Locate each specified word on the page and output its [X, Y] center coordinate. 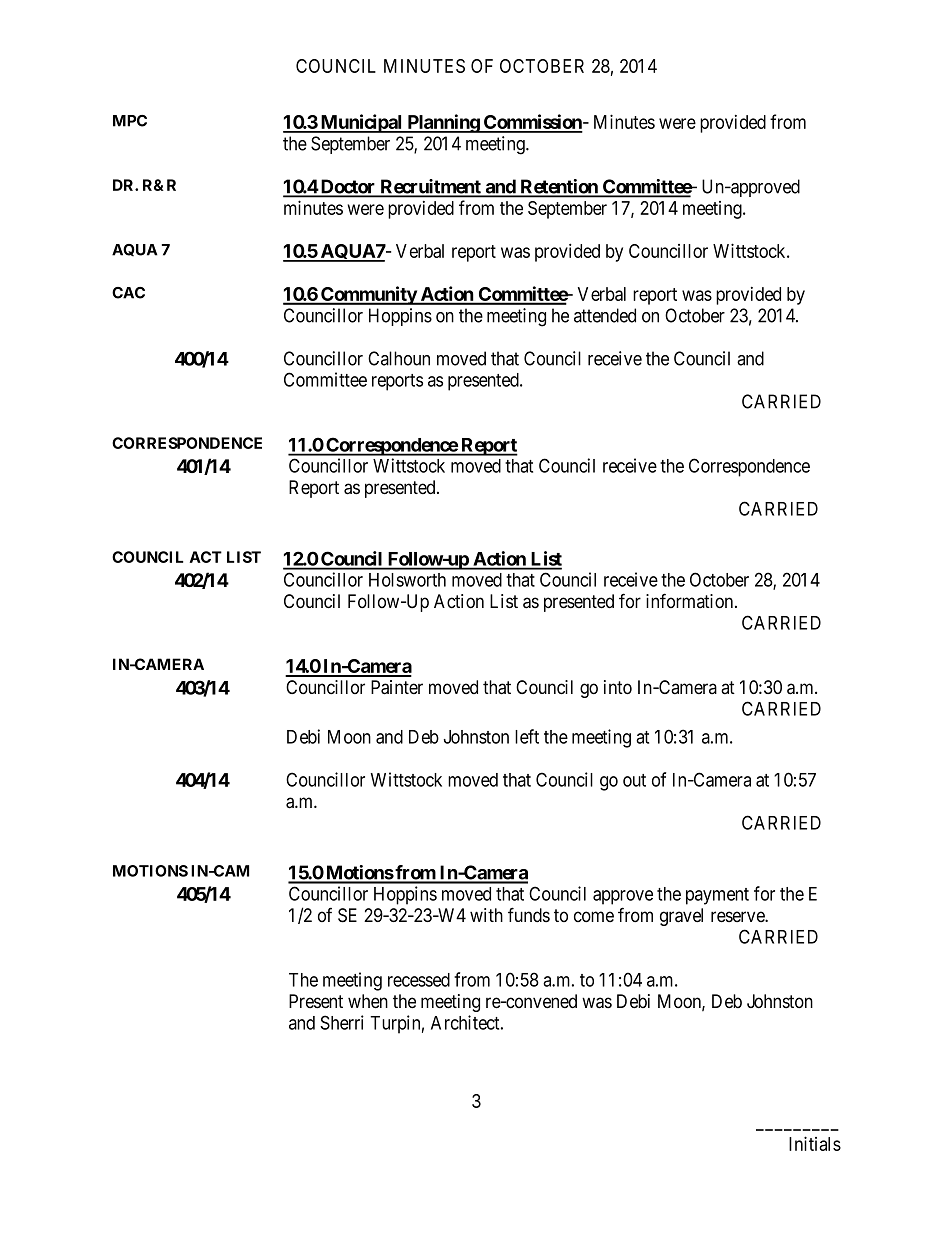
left [527, 736]
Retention [559, 187]
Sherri [342, 1022]
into [618, 687]
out [634, 780]
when [368, 1001]
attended [605, 315]
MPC [130, 121]
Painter [397, 687]
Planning [443, 123]
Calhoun [399, 358]
